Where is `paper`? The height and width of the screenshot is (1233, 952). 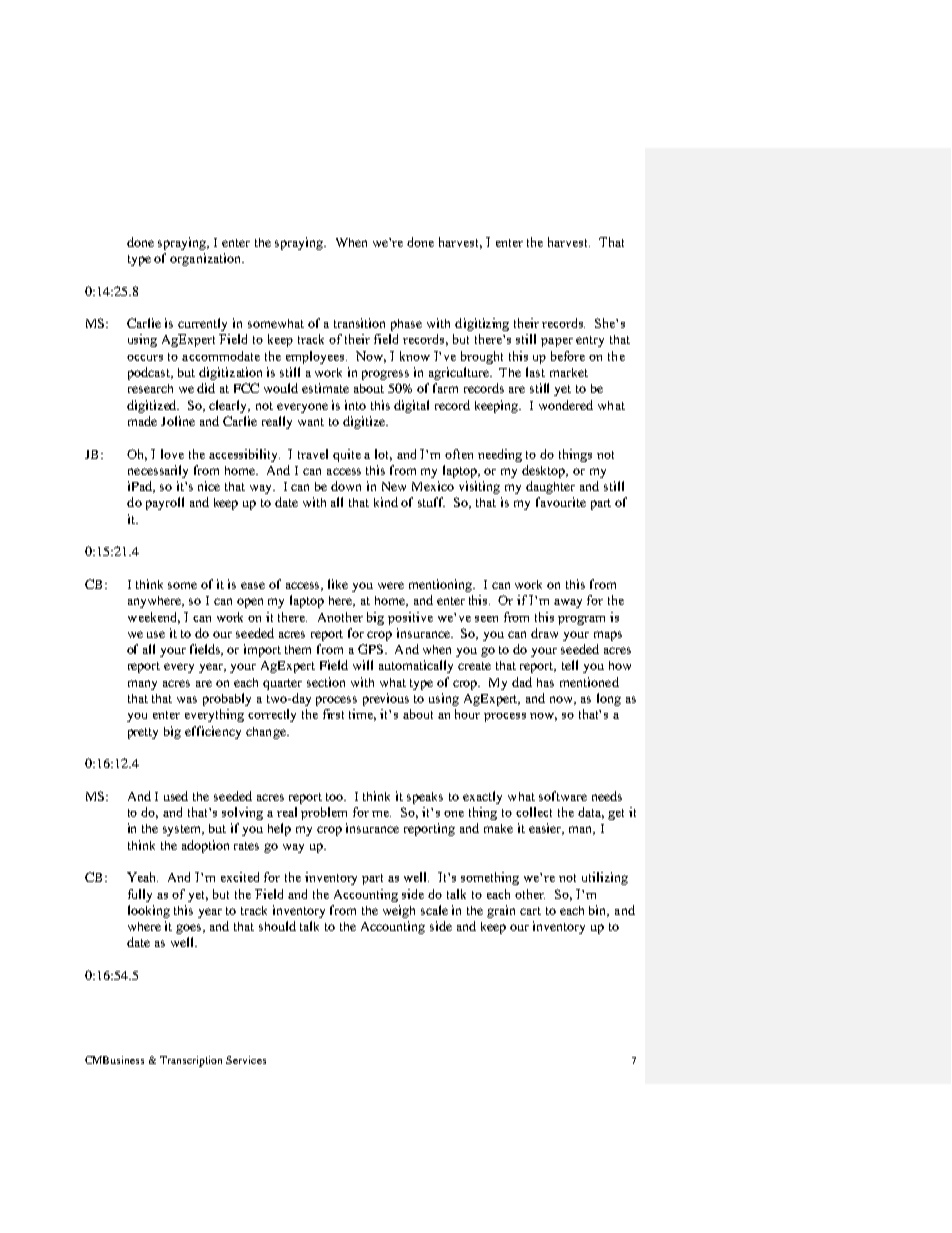 paper is located at coordinates (557, 342).
